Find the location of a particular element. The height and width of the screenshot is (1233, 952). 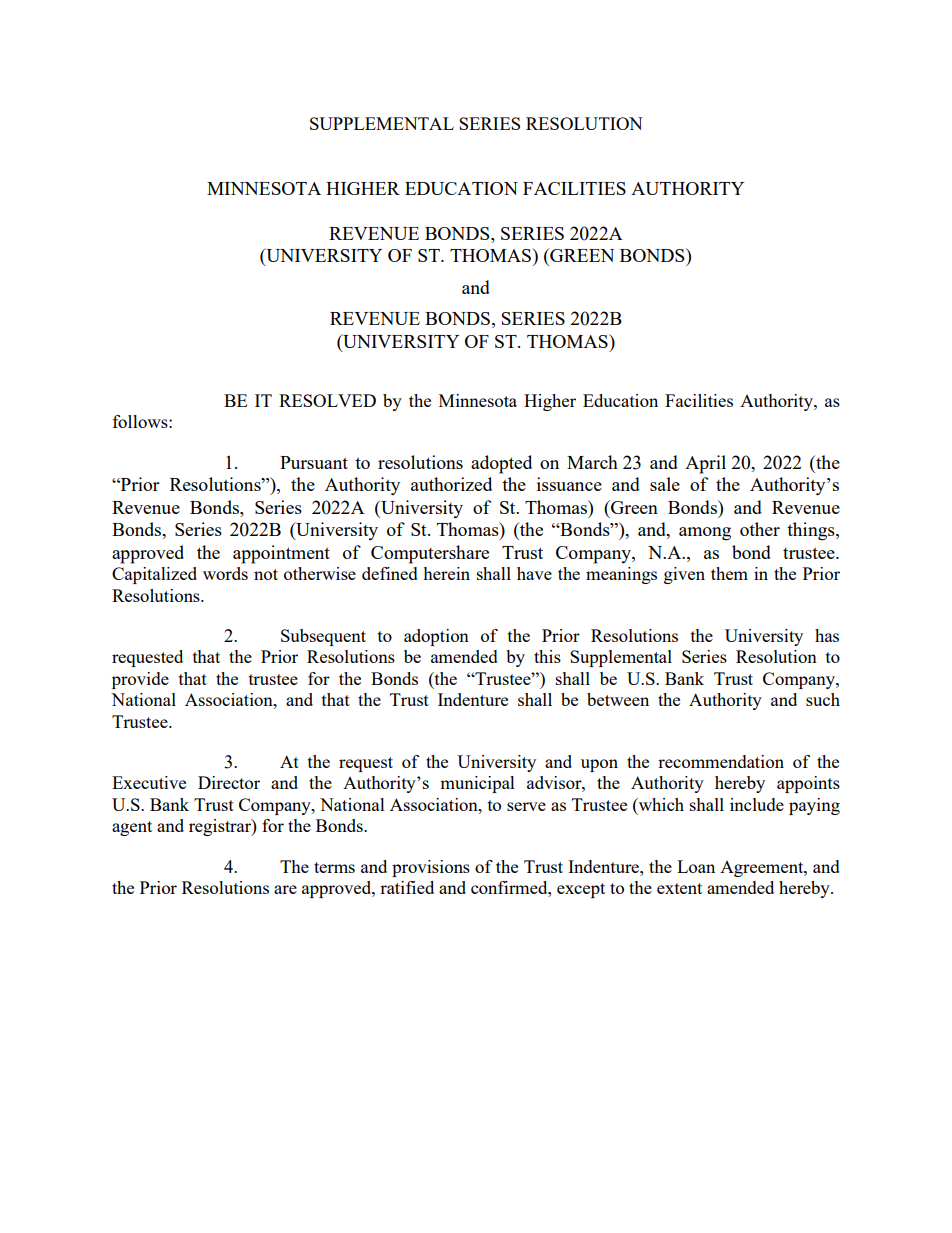

among is located at coordinates (705, 534).
